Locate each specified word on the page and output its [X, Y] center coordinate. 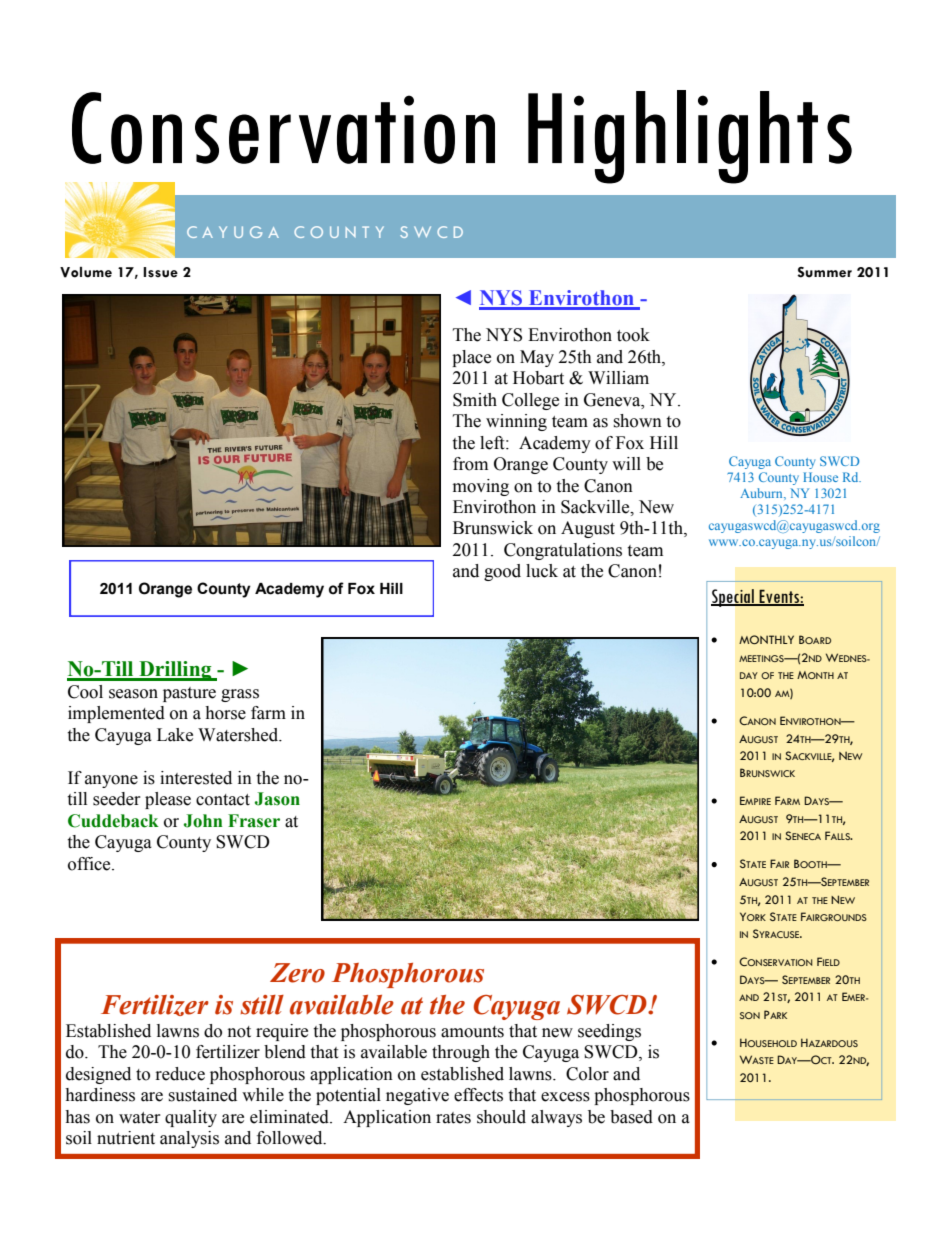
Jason [277, 799]
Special [733, 598]
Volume [86, 272]
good [502, 572]
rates [453, 1118]
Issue [160, 272]
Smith [475, 400]
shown [637, 421]
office [90, 864]
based [631, 1117]
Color [587, 1074]
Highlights [690, 137]
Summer [824, 272]
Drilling [175, 671]
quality [191, 1118]
